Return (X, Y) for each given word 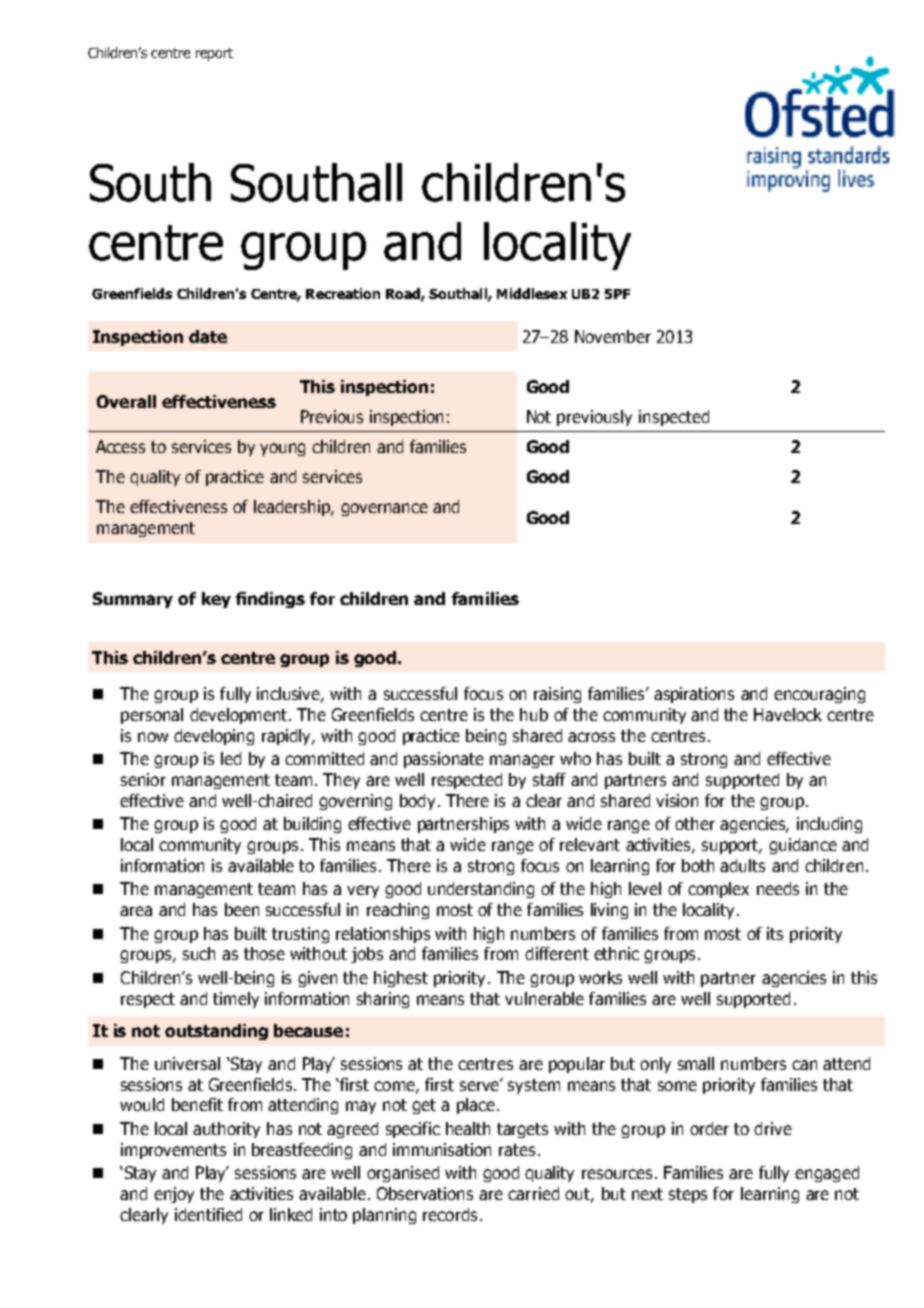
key (216, 600)
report (214, 54)
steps (688, 1195)
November (613, 336)
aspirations (694, 695)
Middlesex (532, 293)
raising (557, 695)
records (450, 1214)
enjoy (174, 1195)
